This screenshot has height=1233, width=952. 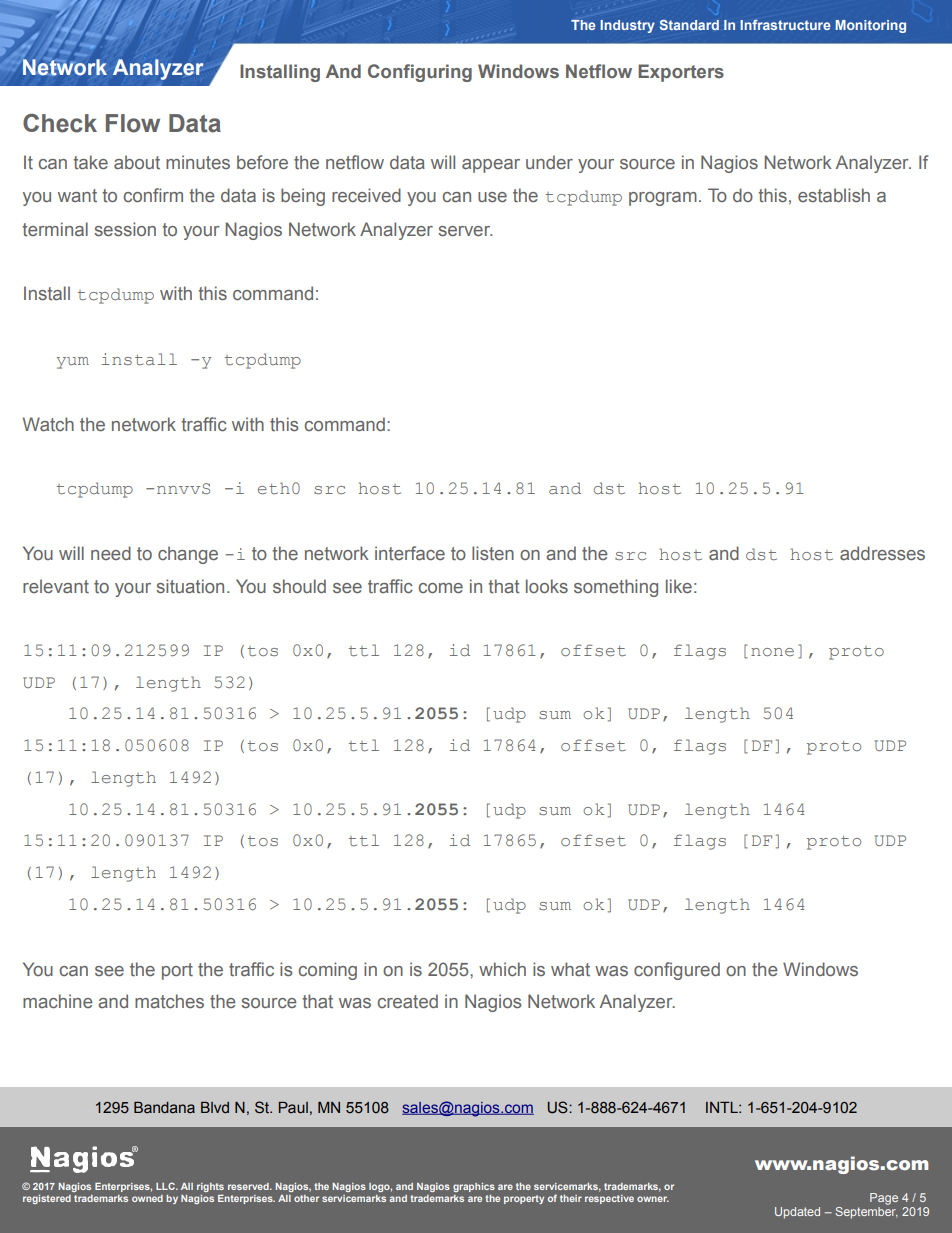 I want to click on Configuring, so click(x=420, y=73).
